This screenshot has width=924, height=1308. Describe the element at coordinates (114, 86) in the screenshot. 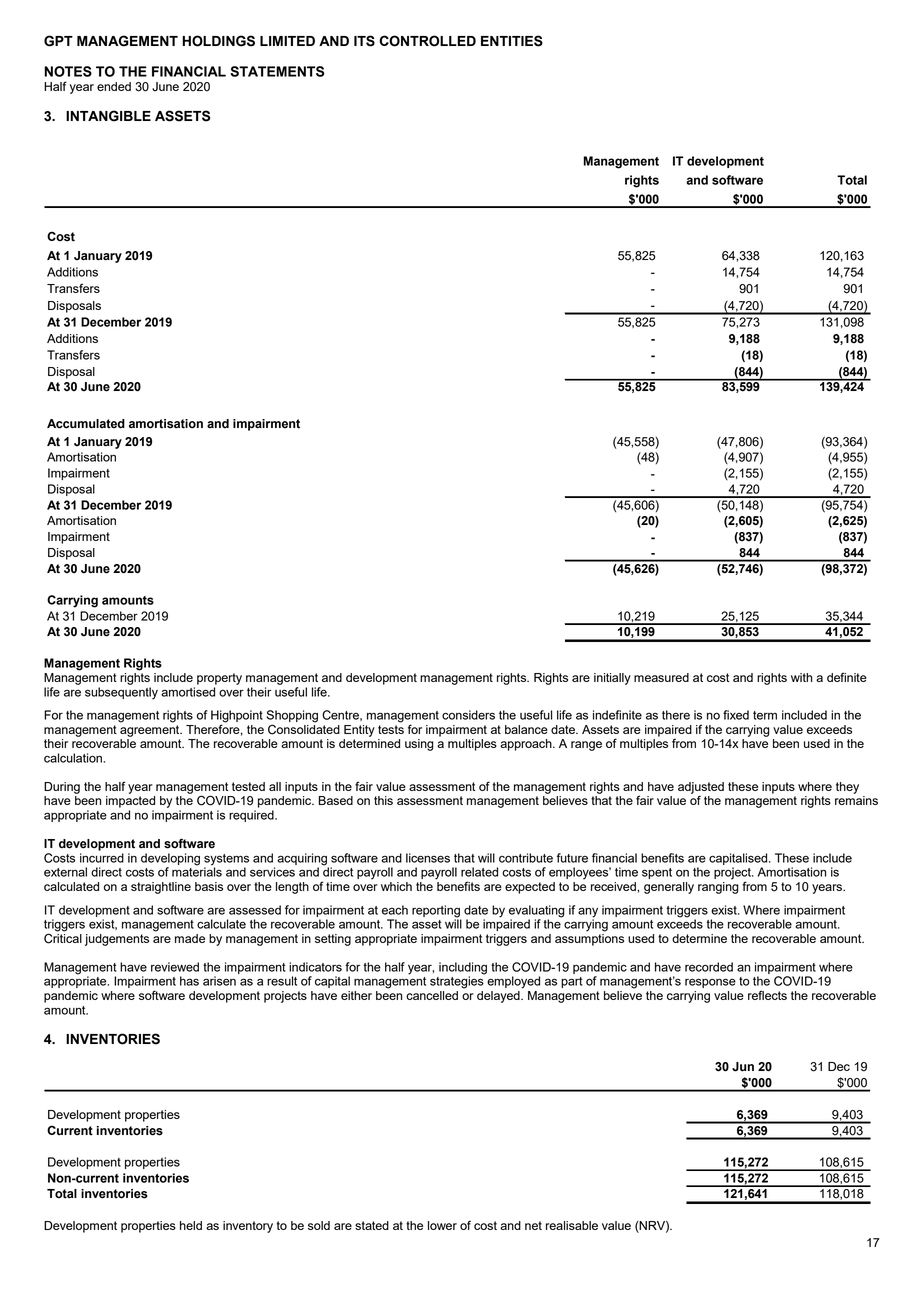

I see `ended` at that location.
